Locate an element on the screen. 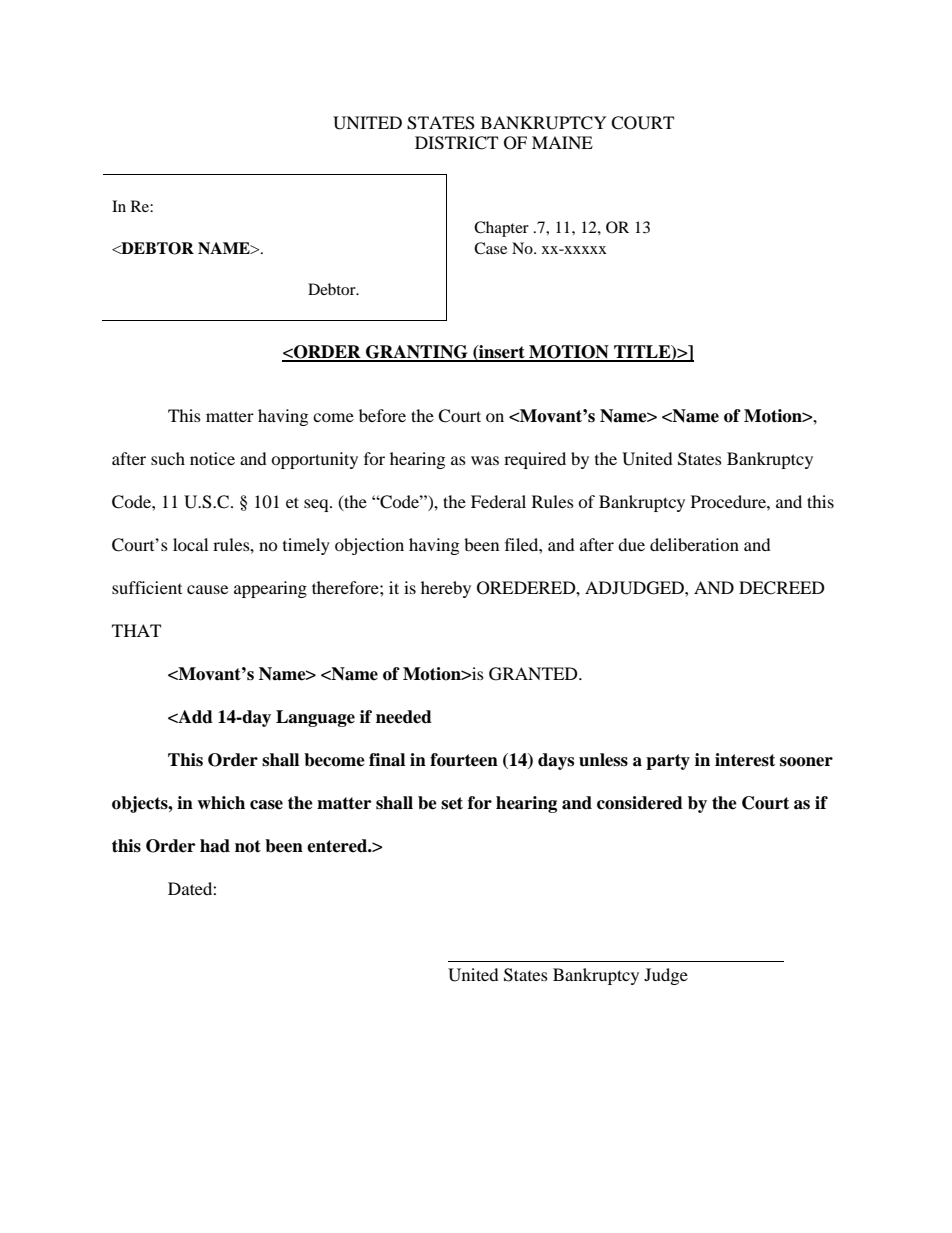 This screenshot has width=952, height=1233. Chapter is located at coordinates (501, 229).
